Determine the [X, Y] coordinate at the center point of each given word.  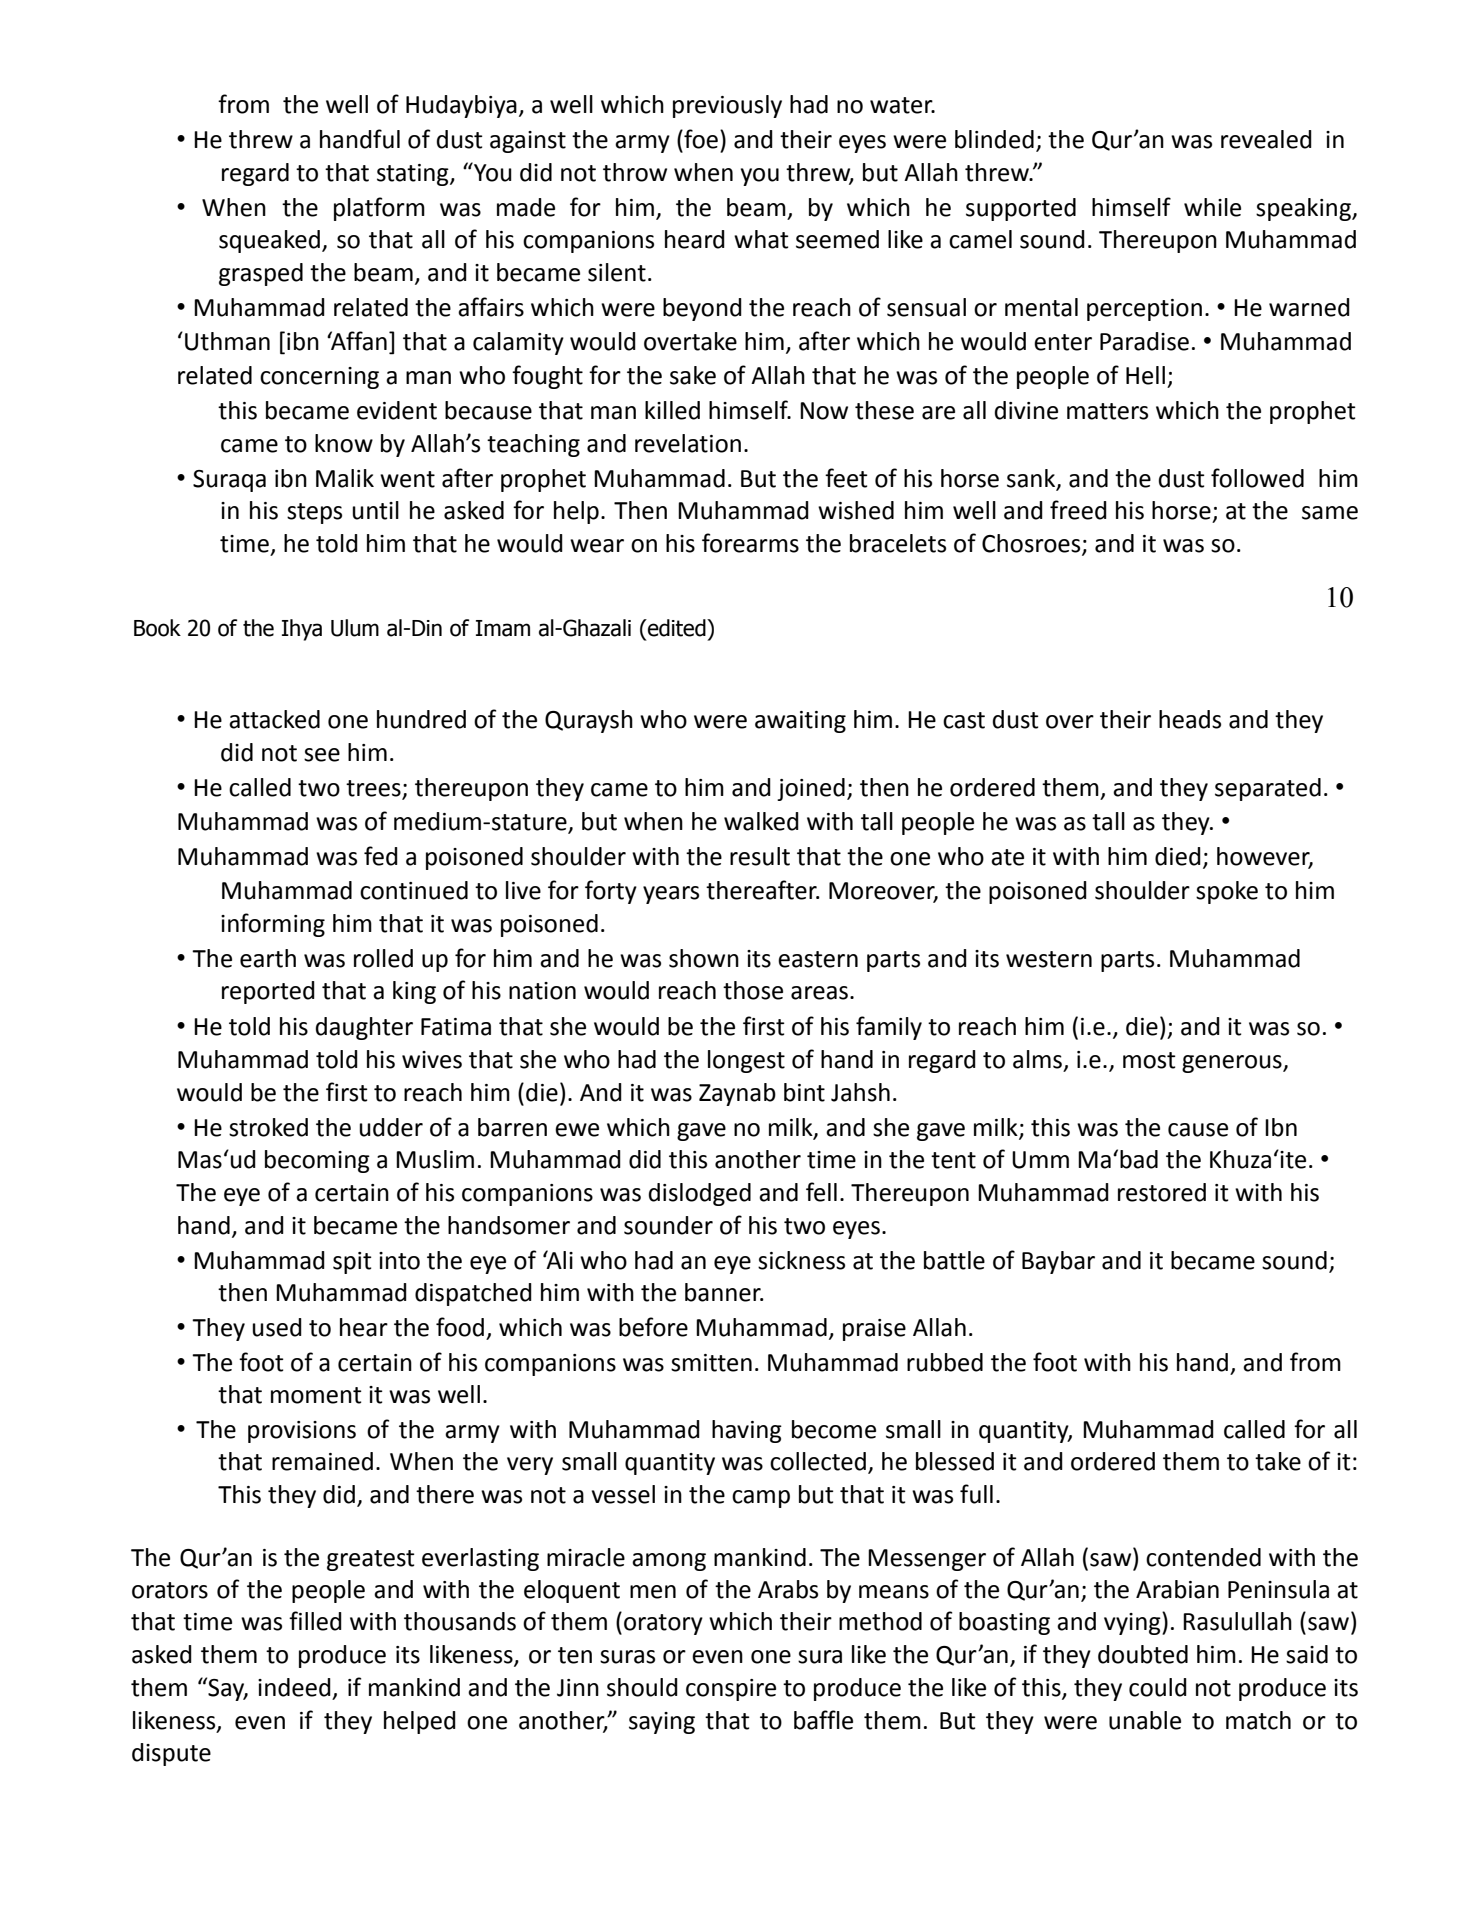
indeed [294, 1687]
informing [273, 925]
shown [704, 958]
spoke [1227, 892]
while [1212, 207]
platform [379, 209]
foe [700, 139]
